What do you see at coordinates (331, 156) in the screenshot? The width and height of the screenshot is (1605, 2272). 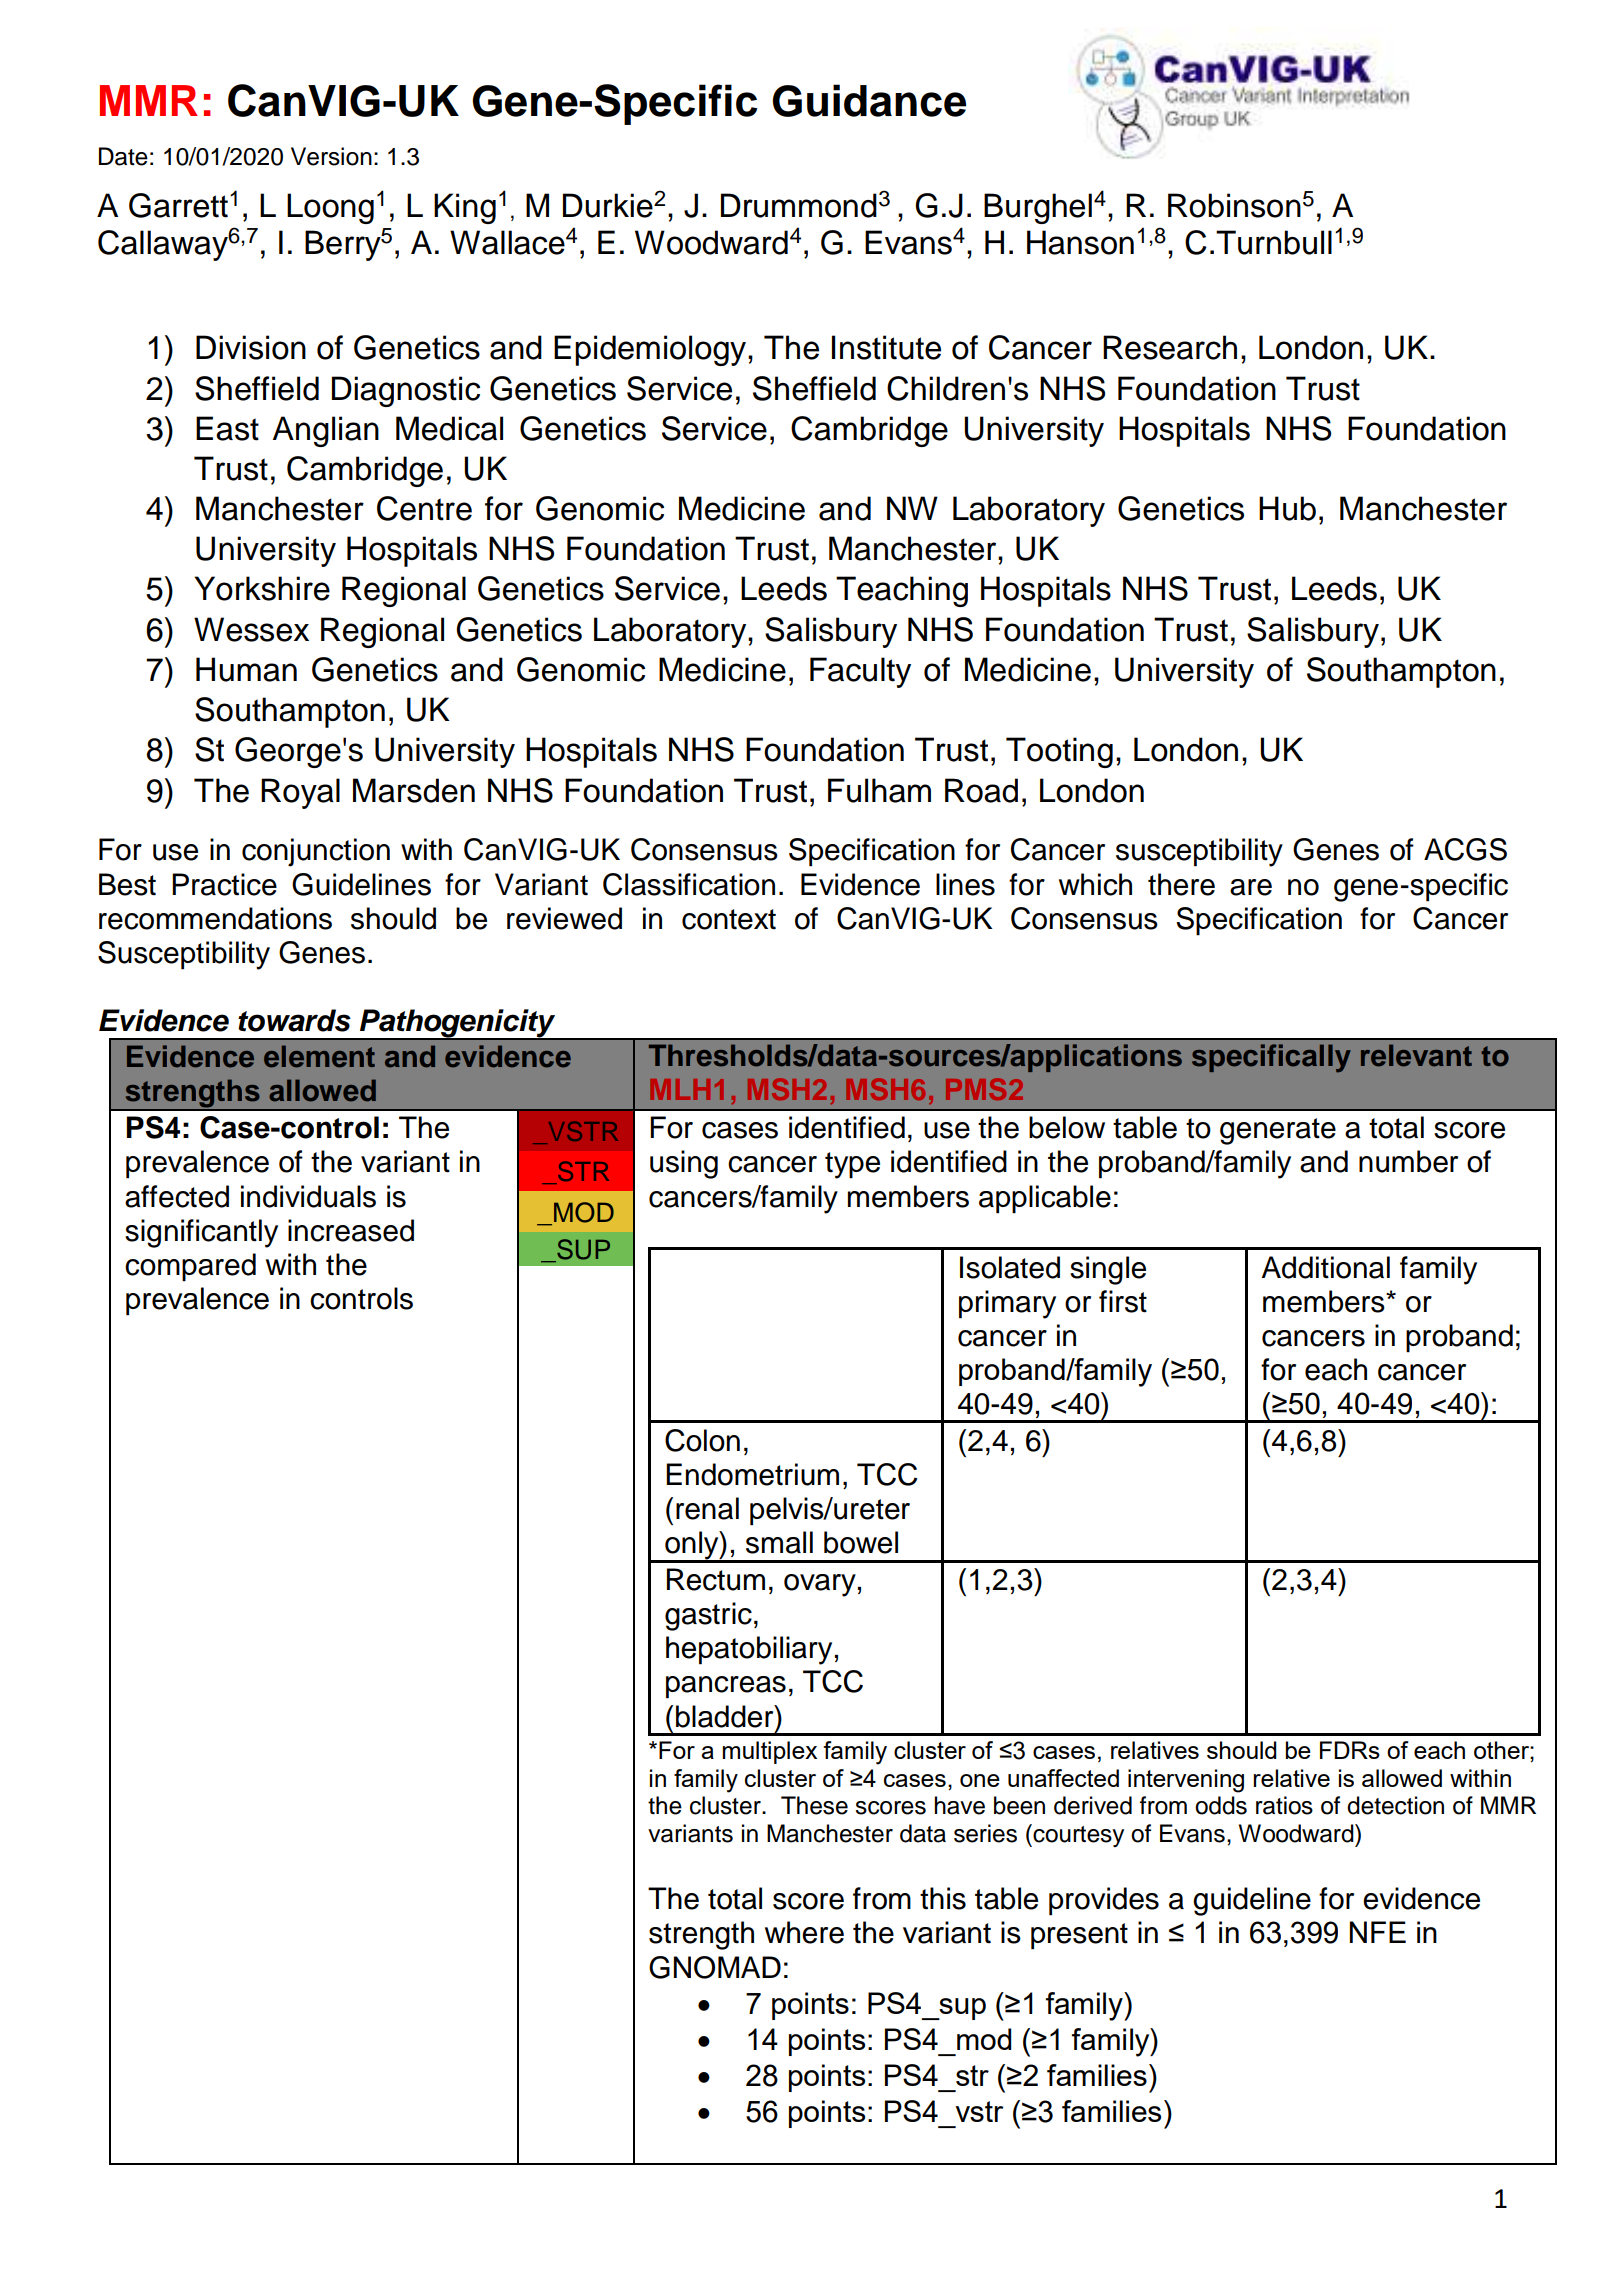 I see `Version` at bounding box center [331, 156].
